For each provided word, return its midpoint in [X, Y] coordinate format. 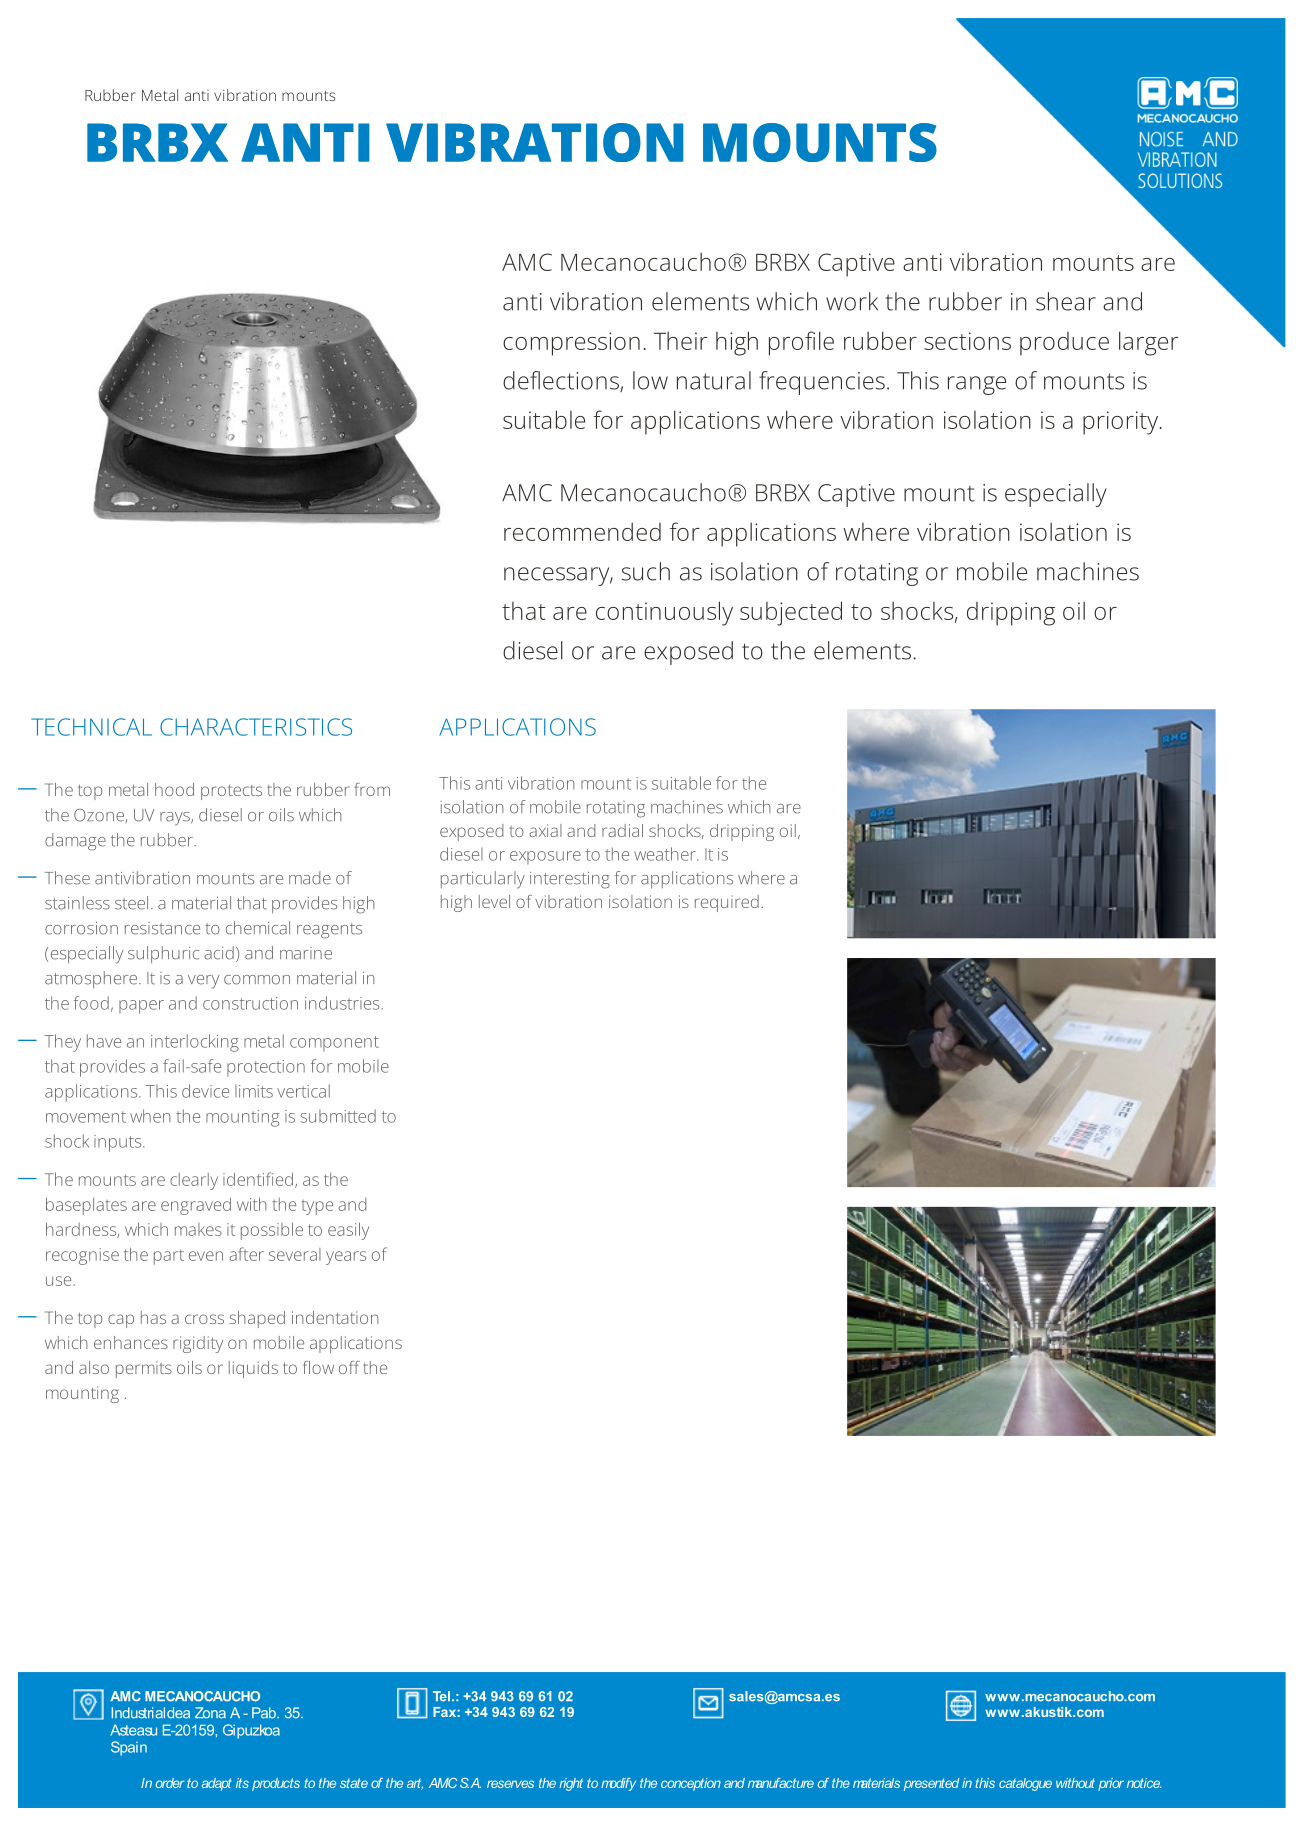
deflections [562, 381]
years [346, 1258]
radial [622, 830]
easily [348, 1231]
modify [618, 1784]
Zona [210, 1713]
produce [1064, 344]
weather [666, 854]
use [60, 1281]
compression [571, 344]
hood [174, 789]
